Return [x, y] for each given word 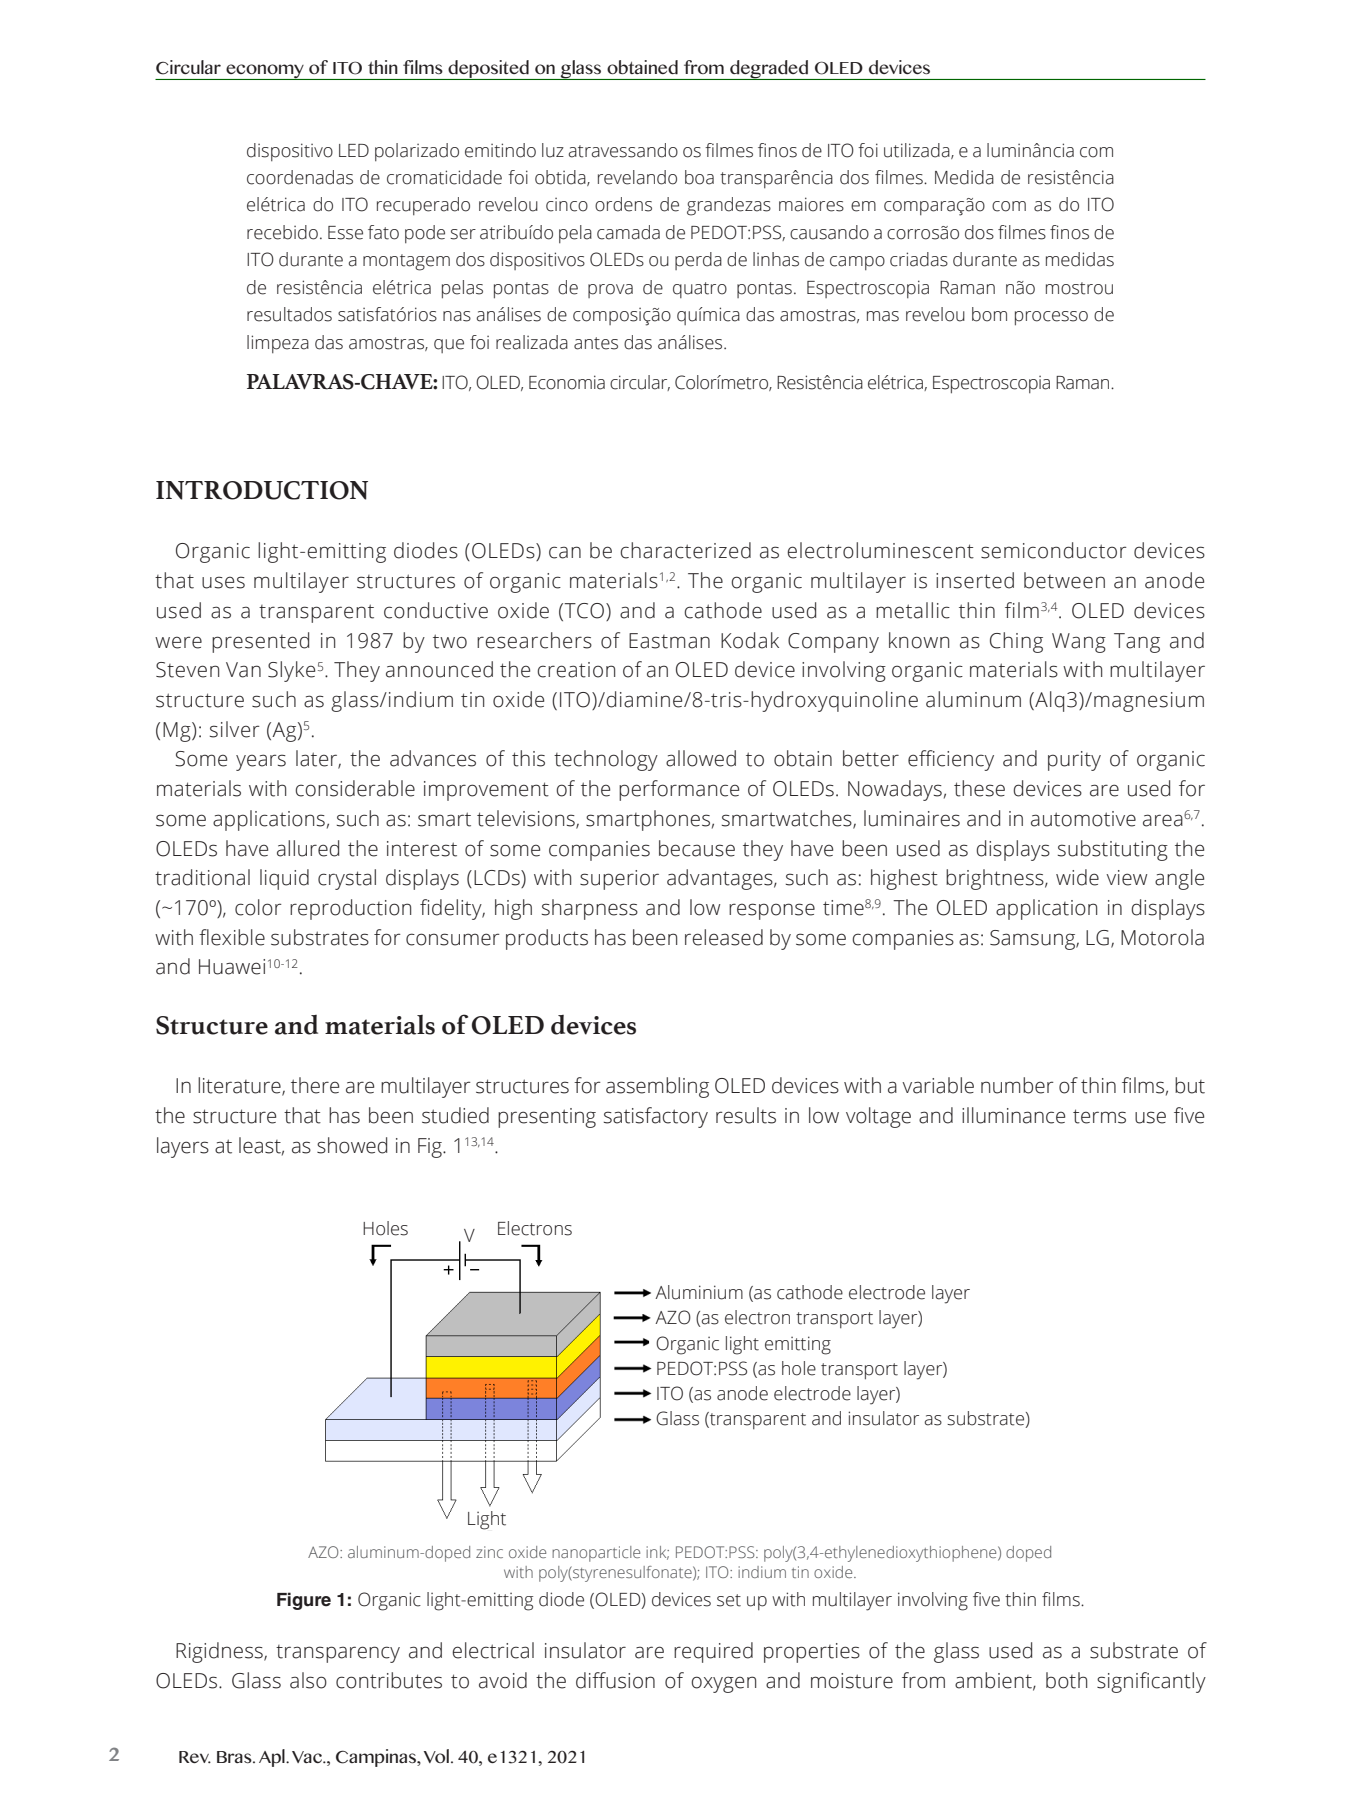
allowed [701, 758]
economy [265, 72]
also [308, 1680]
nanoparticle [596, 1554]
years [261, 762]
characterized [685, 550]
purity [1074, 761]
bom [989, 314]
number [1017, 1085]
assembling [657, 1087]
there [315, 1085]
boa [699, 177]
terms [1099, 1116]
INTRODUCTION [262, 490]
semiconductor [1054, 550]
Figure [304, 1601]
